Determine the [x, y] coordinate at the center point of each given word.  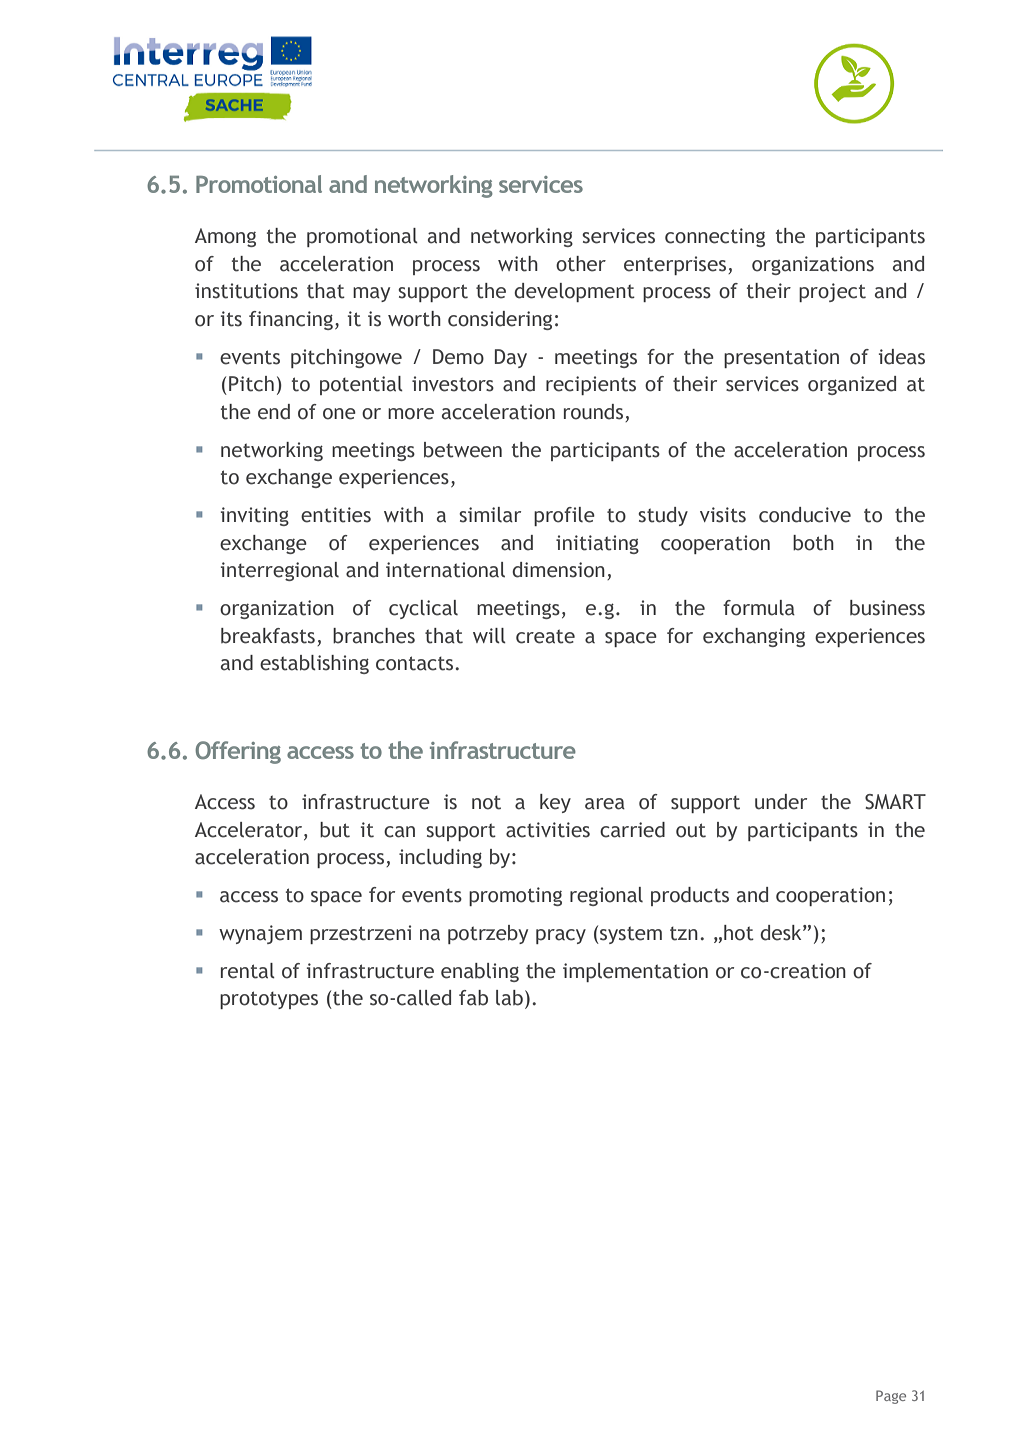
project [832, 292]
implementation [635, 972]
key [555, 803]
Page [891, 1397]
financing [291, 320]
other [581, 264]
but [335, 830]
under [781, 802]
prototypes [269, 1000]
